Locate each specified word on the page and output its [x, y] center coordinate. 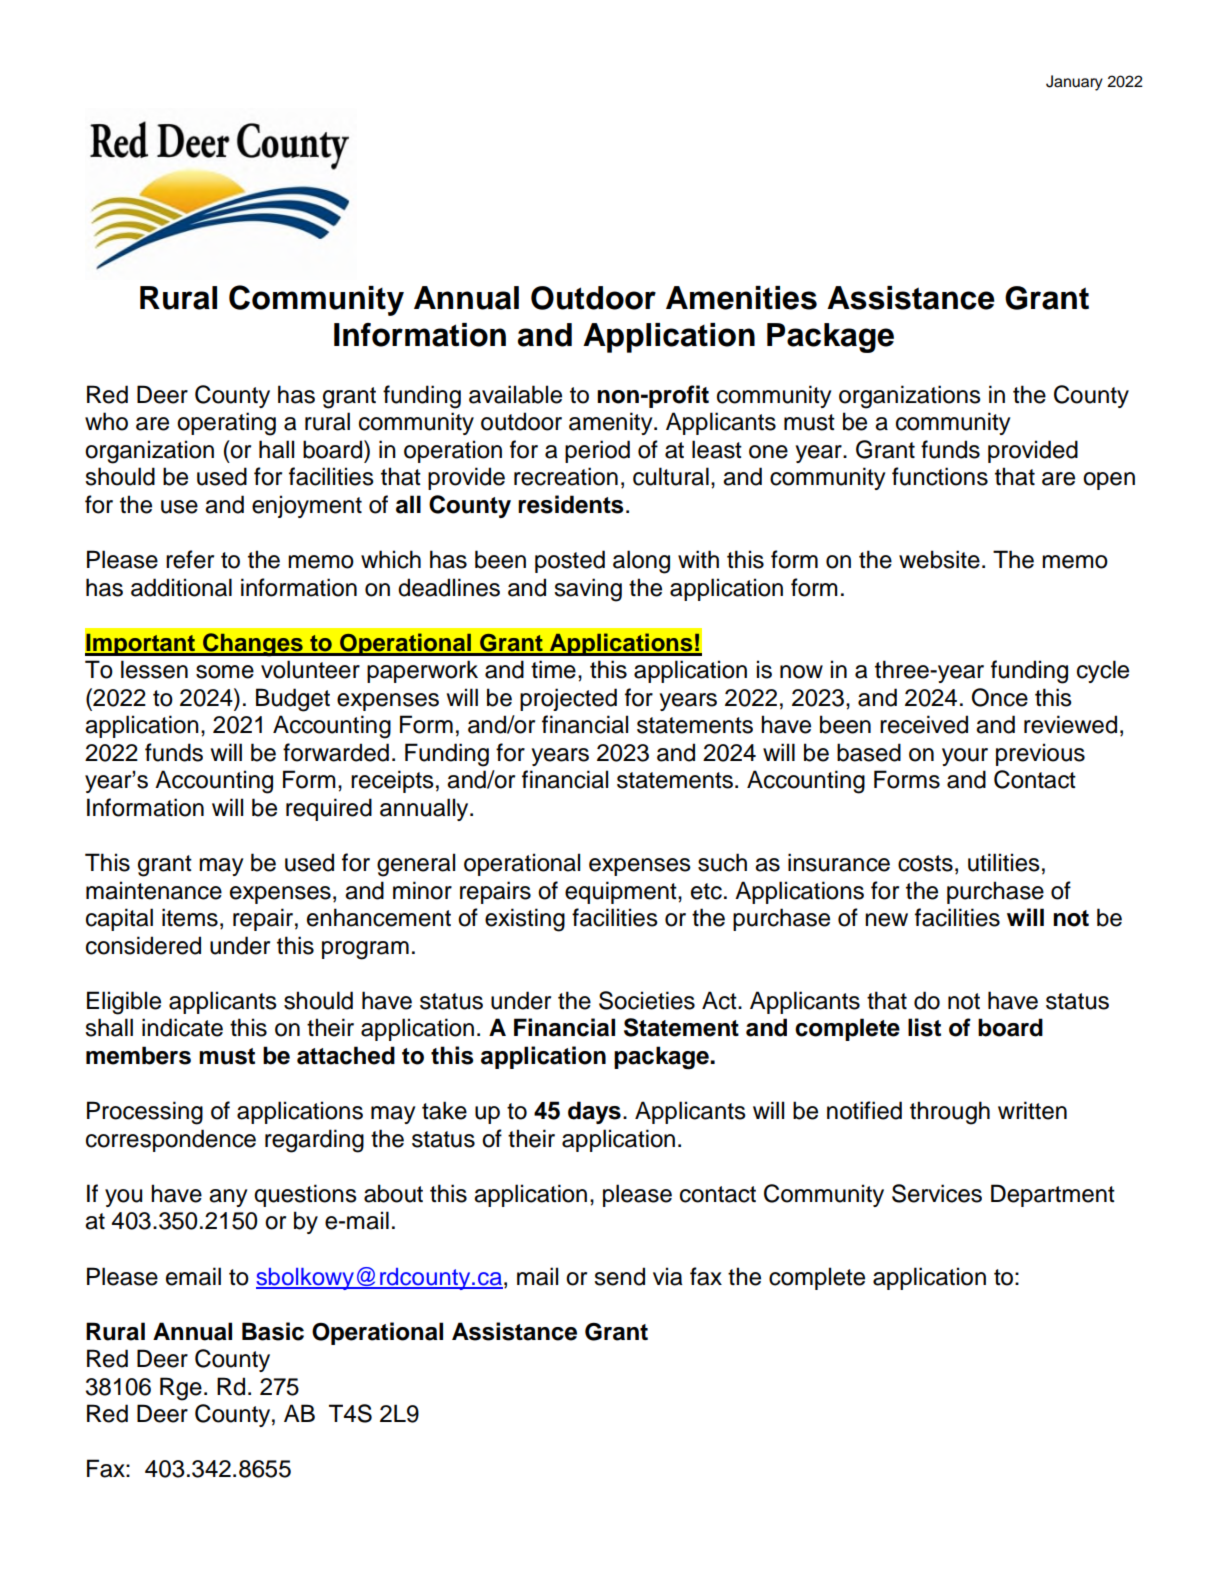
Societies [647, 1000]
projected [568, 699]
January [1074, 83]
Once [1000, 697]
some [225, 672]
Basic [273, 1331]
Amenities [741, 298]
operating [226, 424]
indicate [182, 1027]
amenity [612, 423]
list [924, 1027]
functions [940, 476]
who [106, 421]
